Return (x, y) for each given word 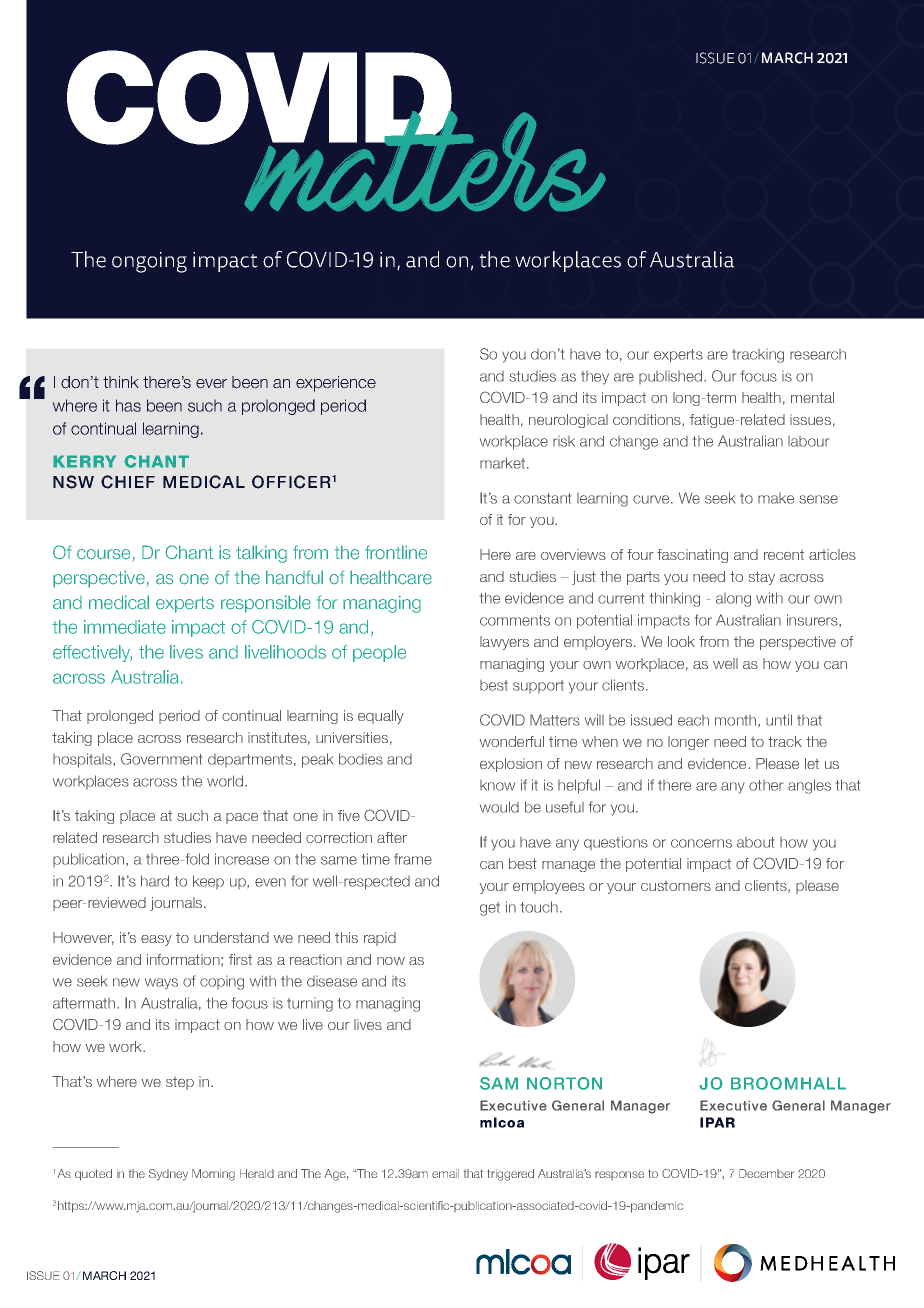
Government (161, 759)
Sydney (168, 1175)
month (737, 720)
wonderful (512, 741)
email (445, 1173)
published (672, 377)
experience (336, 384)
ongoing (149, 262)
